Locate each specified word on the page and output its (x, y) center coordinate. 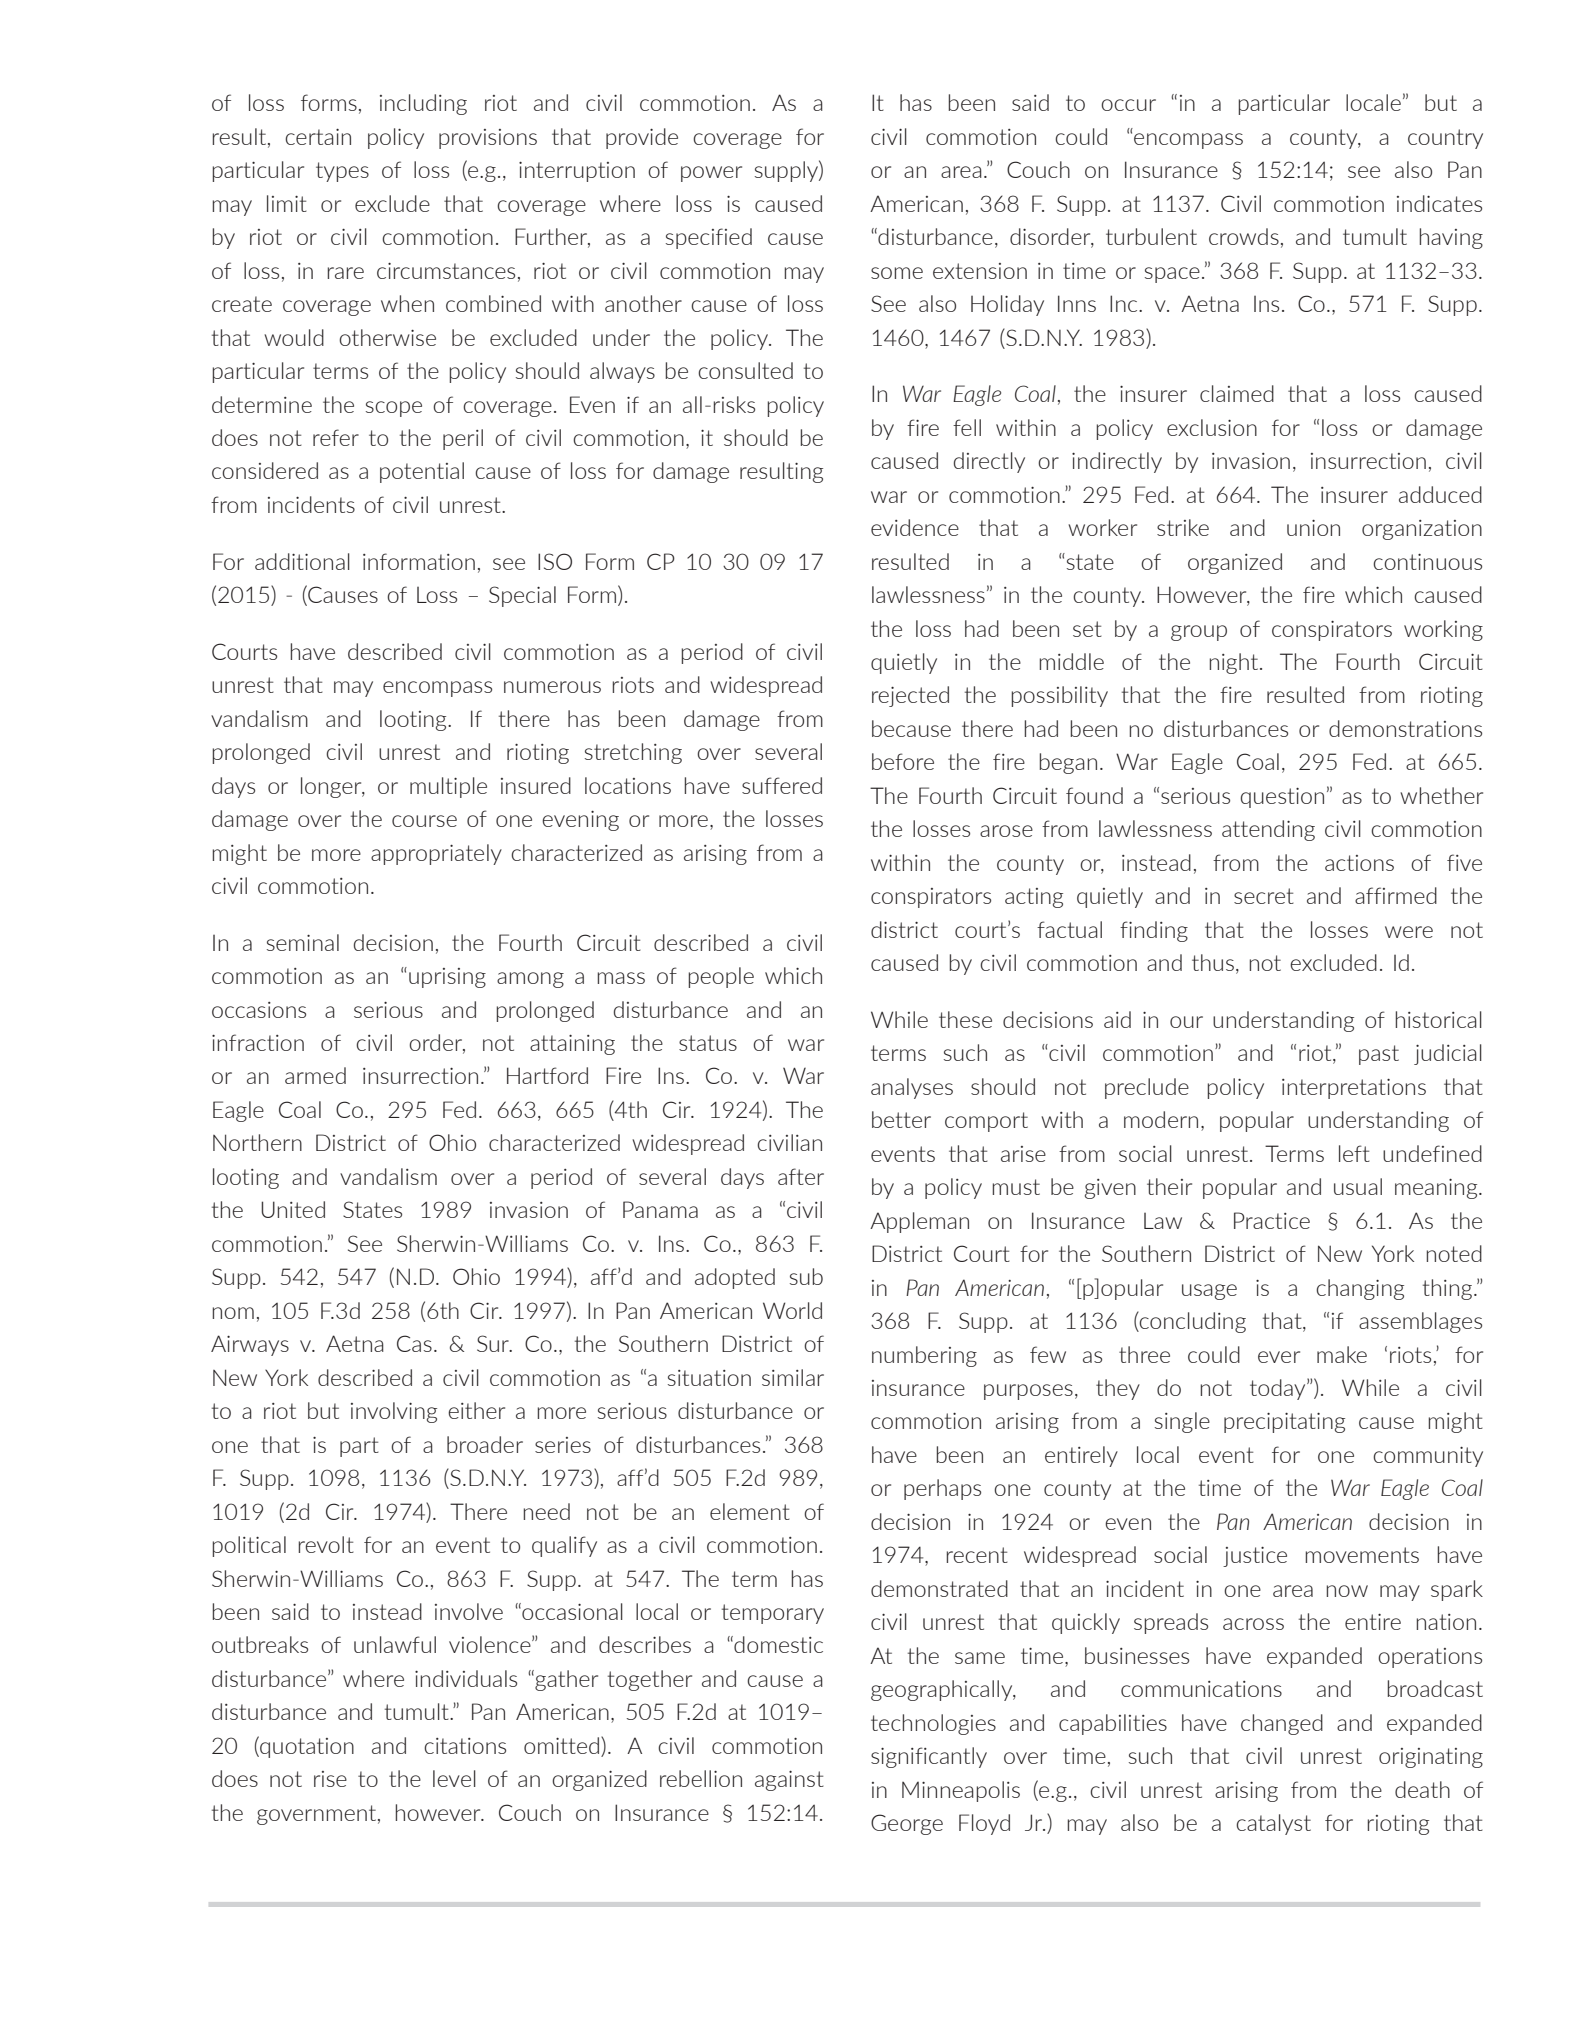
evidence (915, 527)
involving (394, 1412)
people (721, 977)
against (789, 1781)
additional (302, 561)
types (342, 172)
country (1445, 139)
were (1409, 932)
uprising (447, 978)
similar (793, 1377)
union (1313, 528)
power (711, 174)
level (454, 1778)
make (1342, 1354)
